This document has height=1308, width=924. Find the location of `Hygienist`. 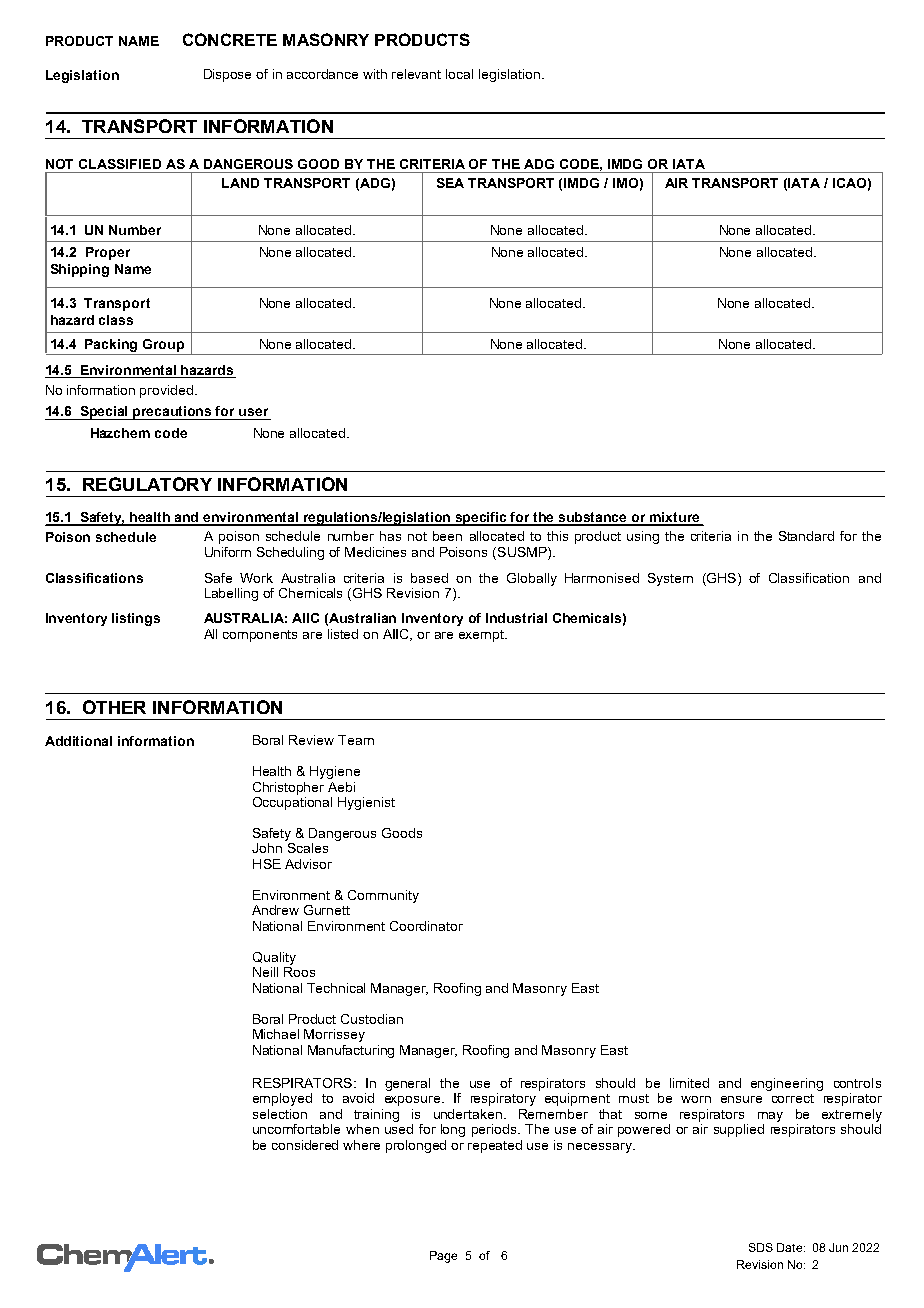

Hygienist is located at coordinates (366, 803).
